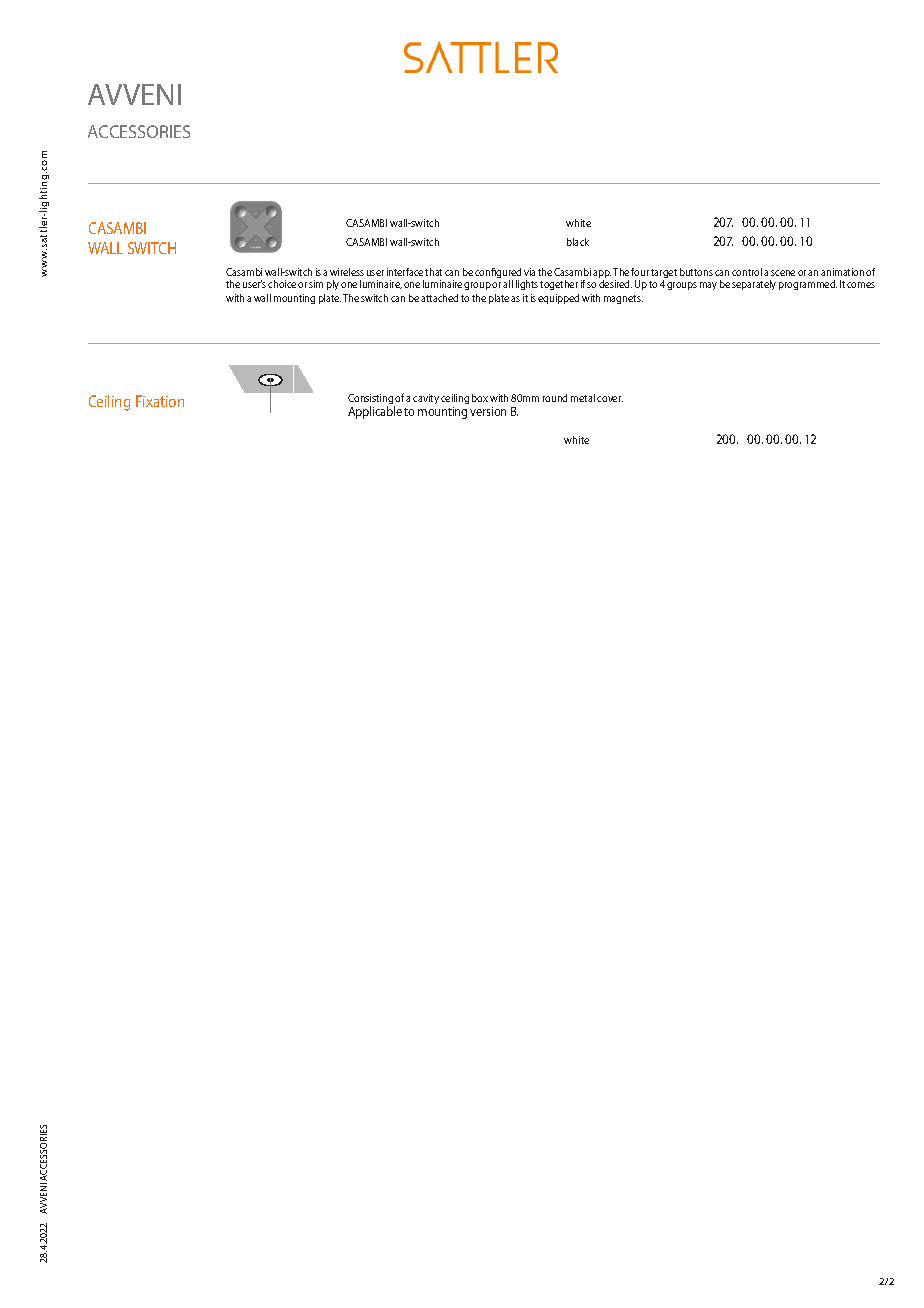  I want to click on cover, so click(610, 399).
